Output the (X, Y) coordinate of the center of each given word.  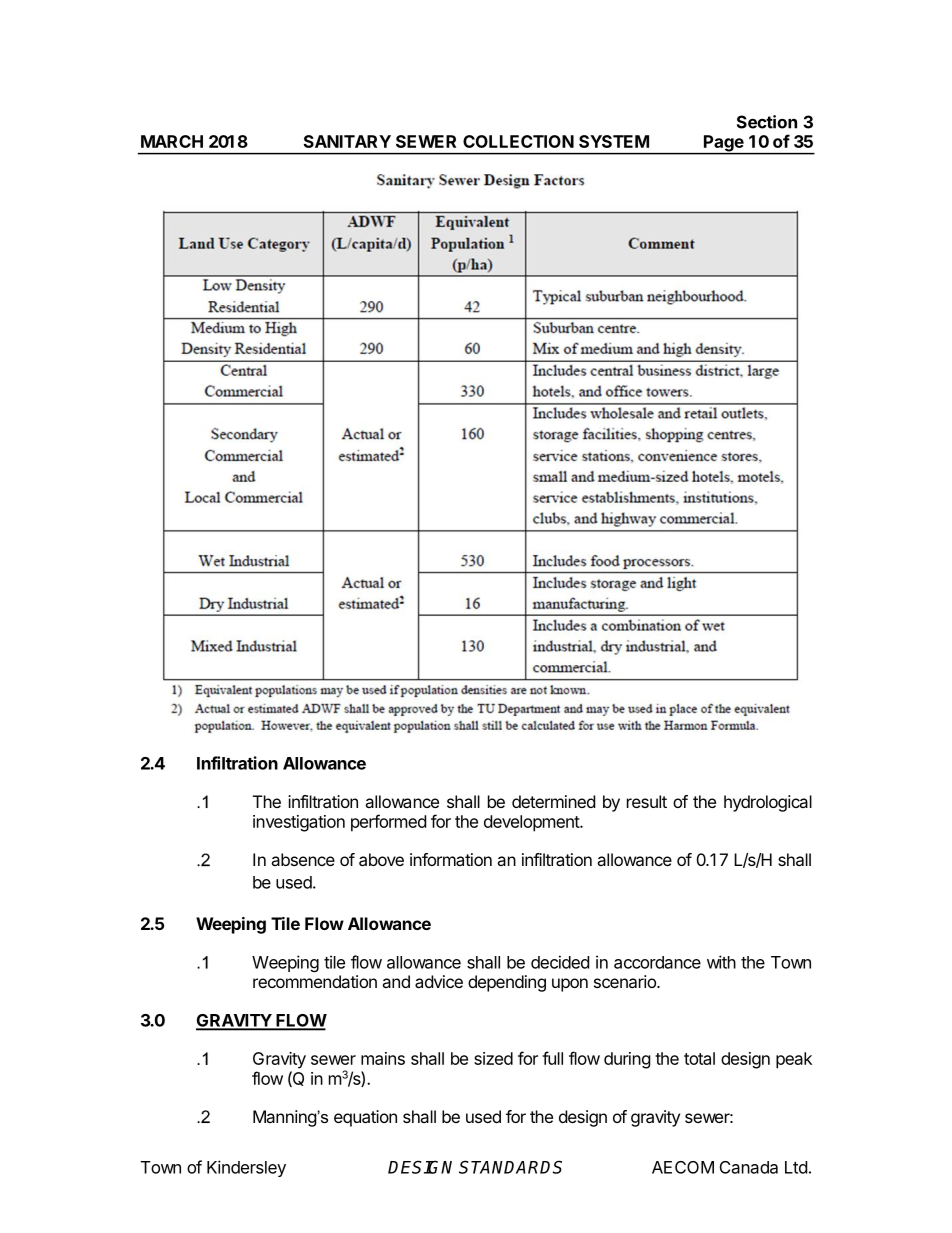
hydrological (768, 803)
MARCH (172, 141)
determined (553, 801)
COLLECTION (518, 141)
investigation (299, 823)
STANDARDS (510, 1167)
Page (724, 144)
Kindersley (246, 1168)
